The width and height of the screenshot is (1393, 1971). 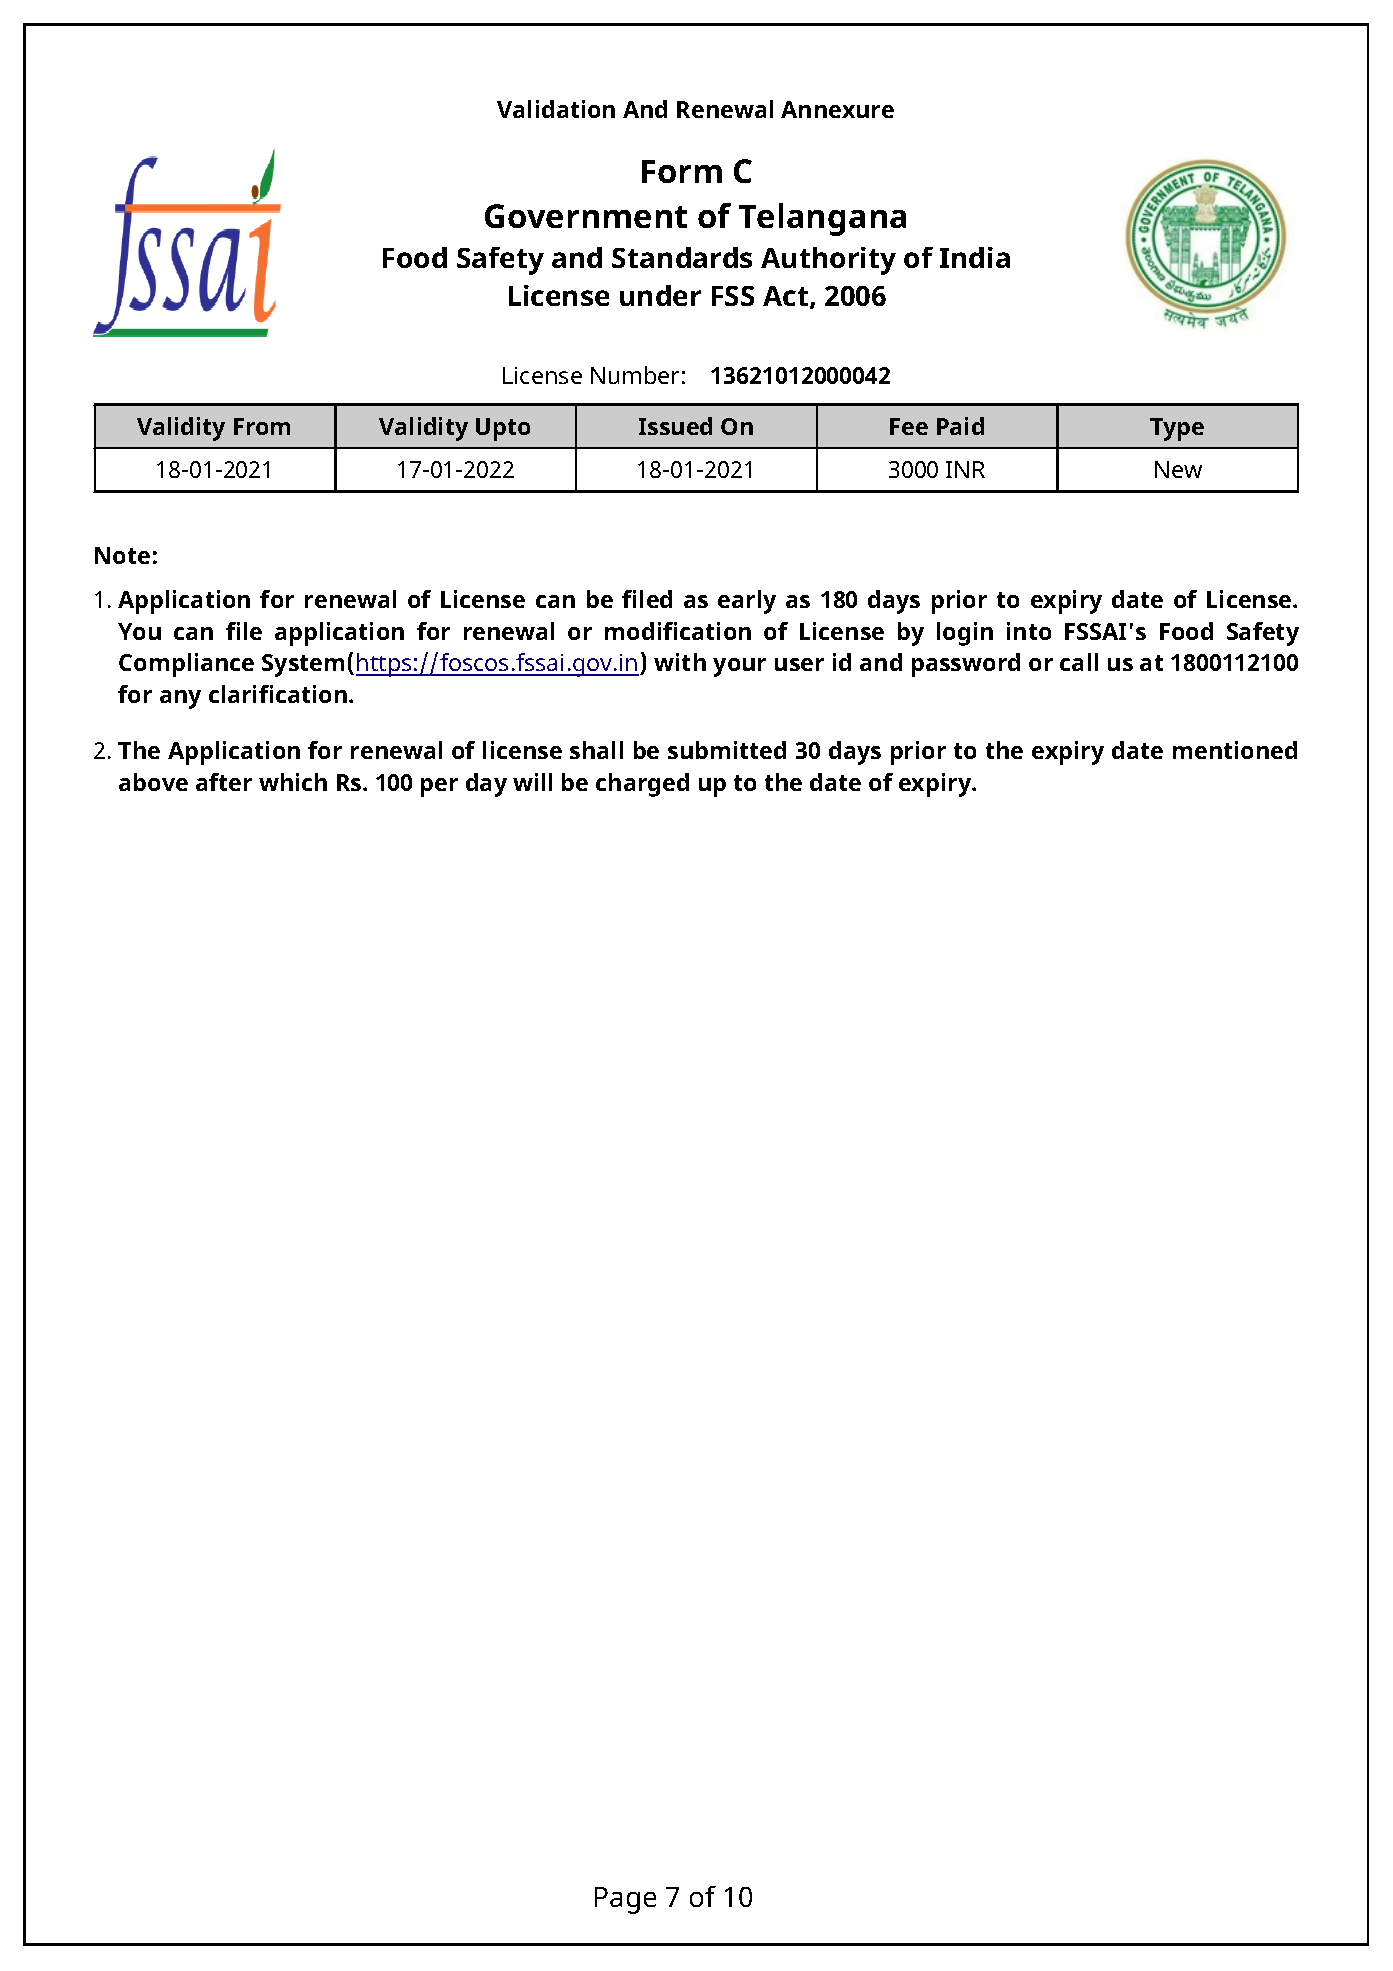 I want to click on Validation, so click(x=556, y=109).
